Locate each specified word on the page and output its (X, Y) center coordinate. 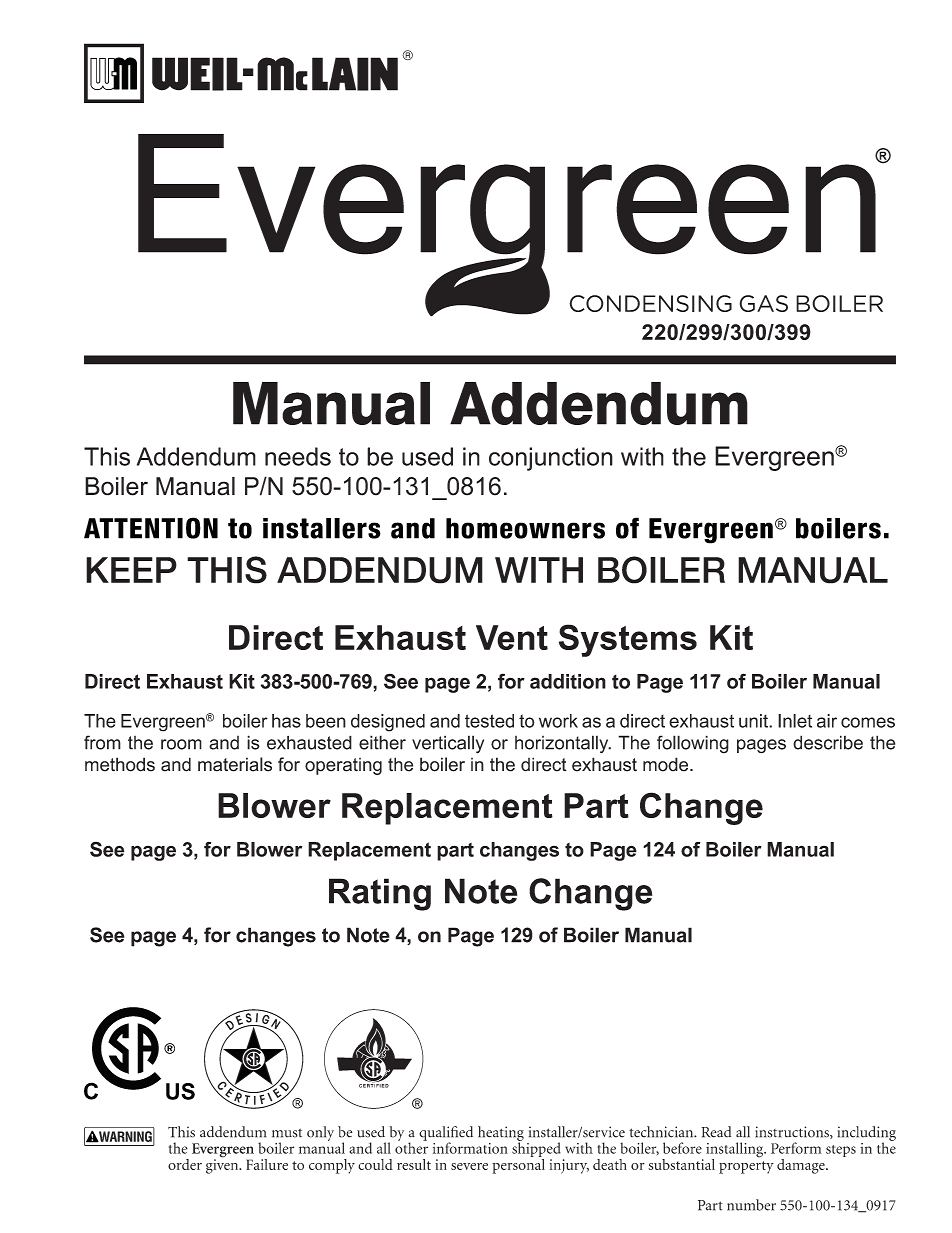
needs (298, 456)
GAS (763, 303)
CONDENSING (650, 303)
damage (802, 1166)
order (185, 1164)
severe (469, 1166)
